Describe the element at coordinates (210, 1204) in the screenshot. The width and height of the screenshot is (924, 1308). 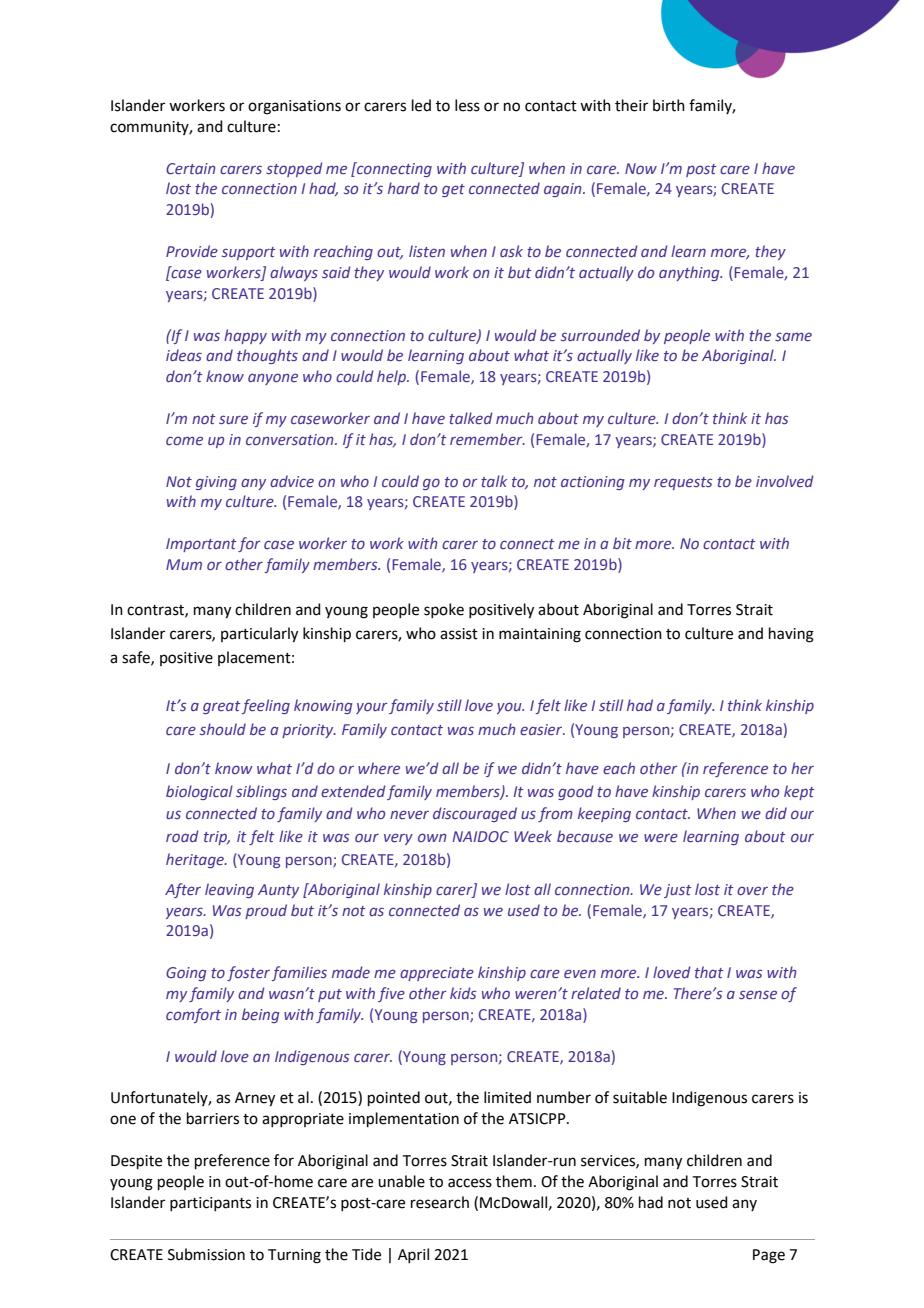
I see `participants` at that location.
